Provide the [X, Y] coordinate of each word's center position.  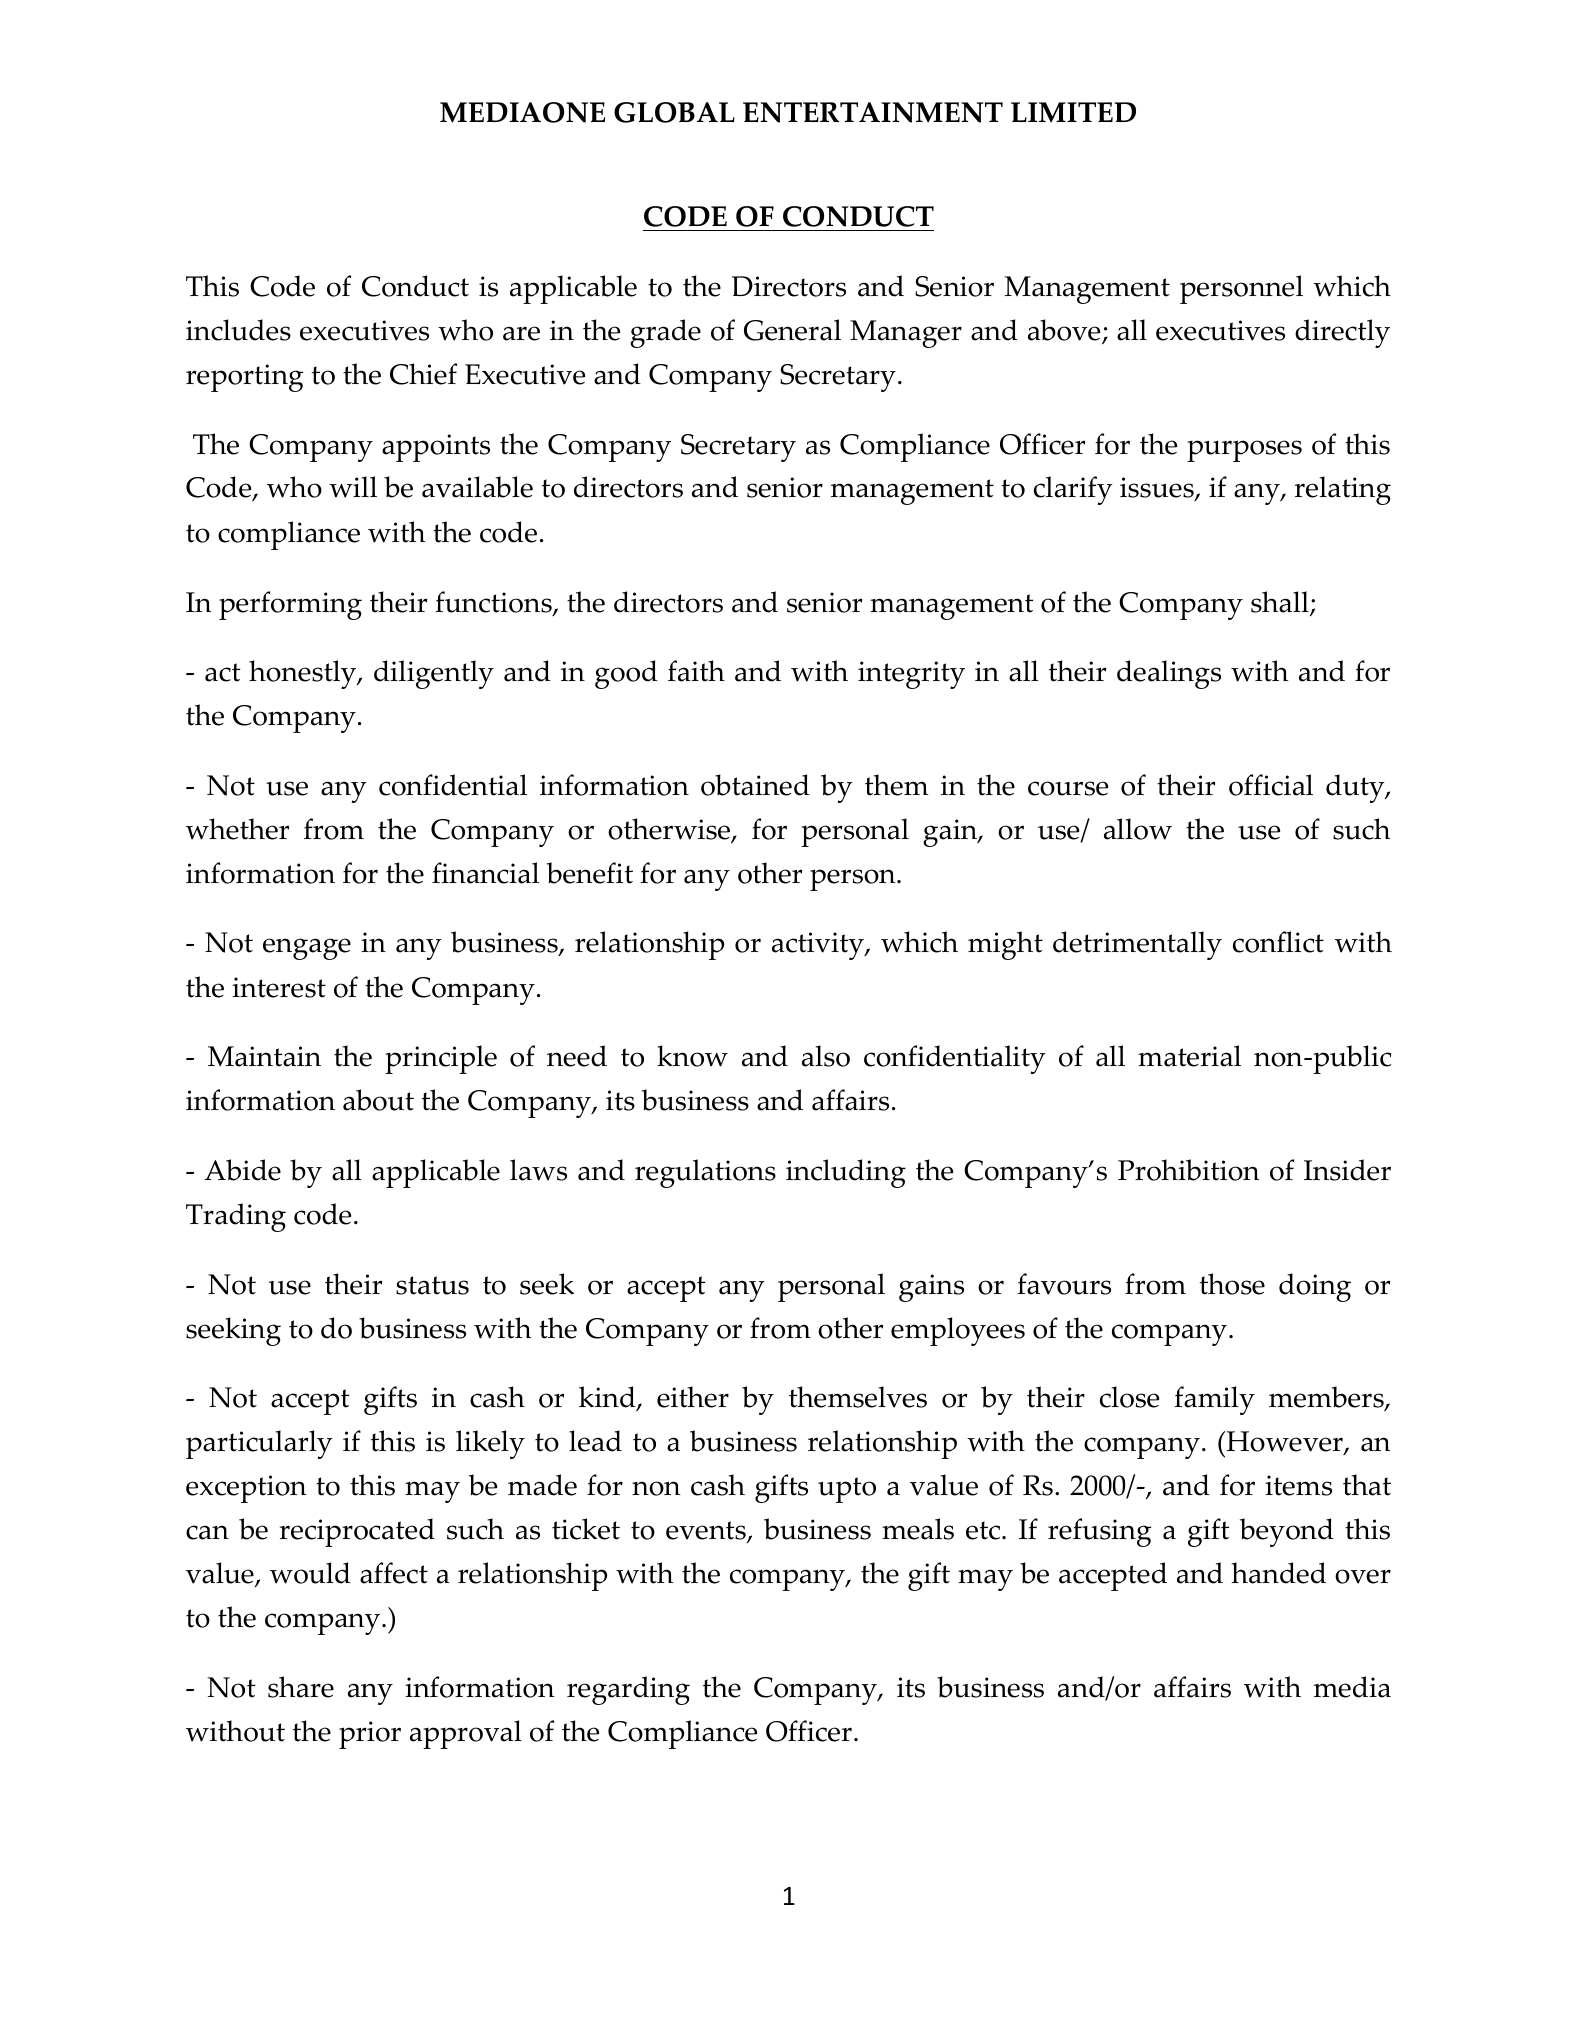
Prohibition [1189, 1170]
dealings [1169, 674]
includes [238, 330]
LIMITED [1073, 112]
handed [1278, 1573]
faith [696, 671]
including [846, 1173]
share [301, 1687]
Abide [242, 1170]
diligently [434, 674]
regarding [628, 1690]
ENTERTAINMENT [873, 112]
